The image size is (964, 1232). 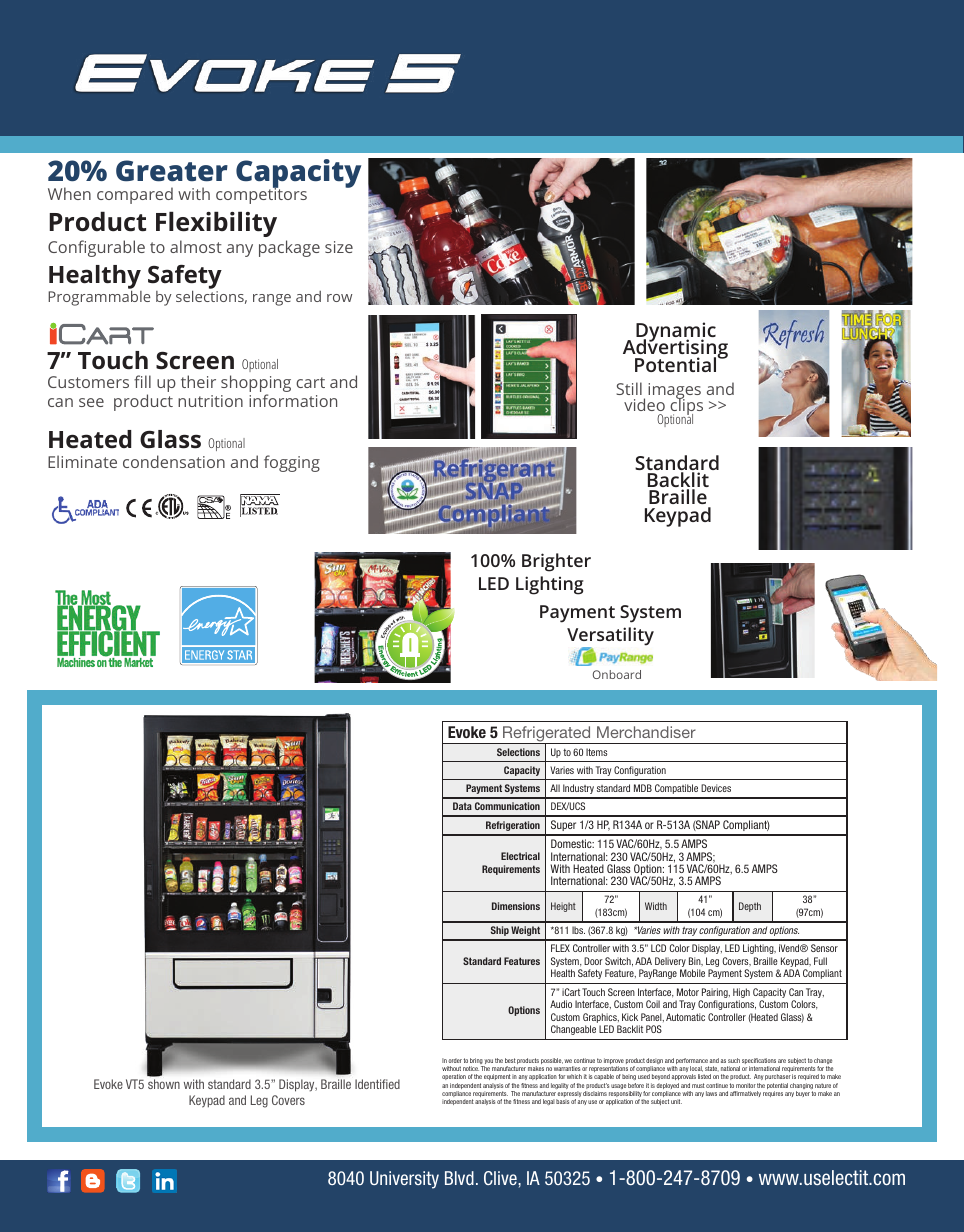 I want to click on affirmatively, so click(x=745, y=1094).
